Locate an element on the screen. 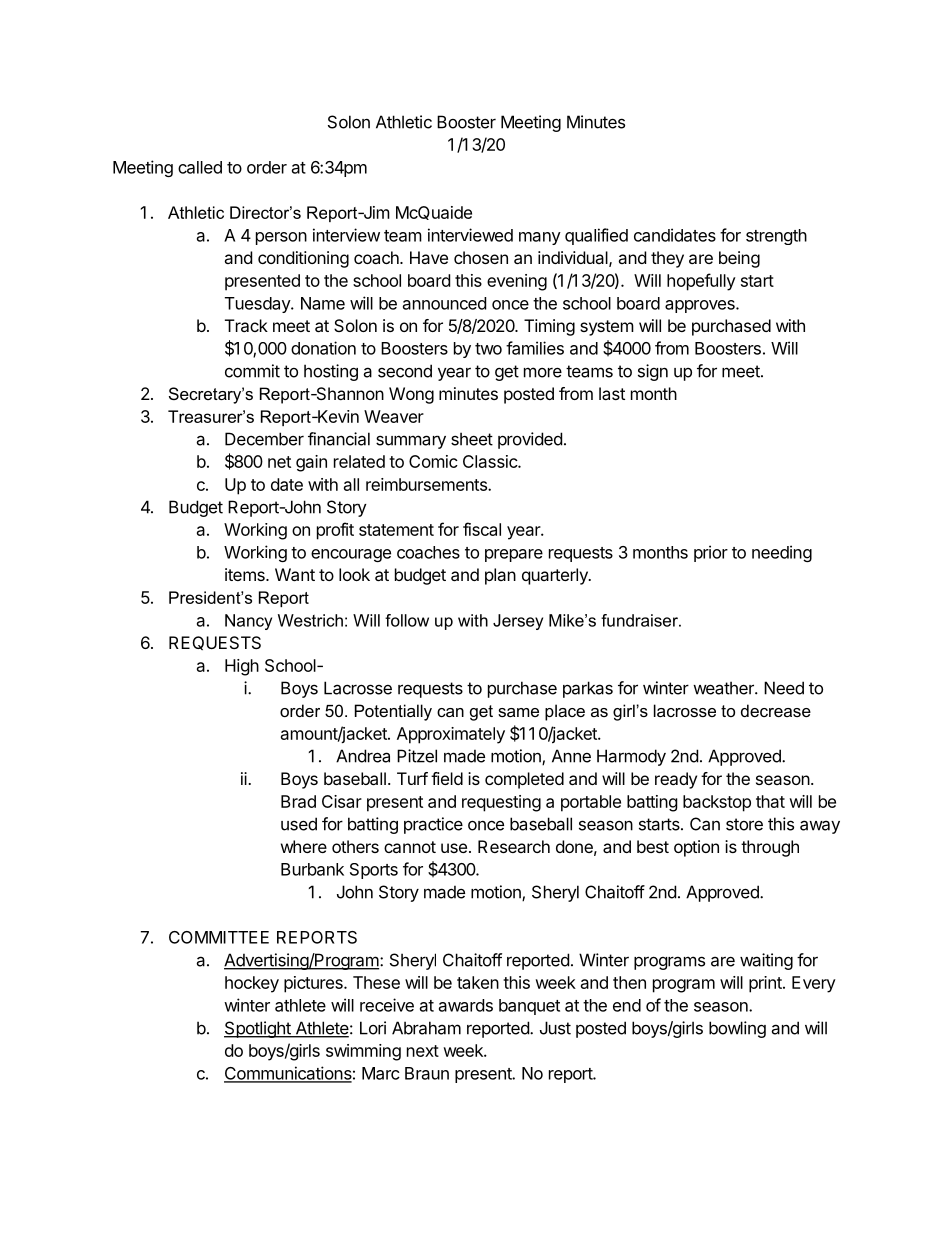 The width and height of the screenshot is (952, 1233). strength is located at coordinates (776, 237).
